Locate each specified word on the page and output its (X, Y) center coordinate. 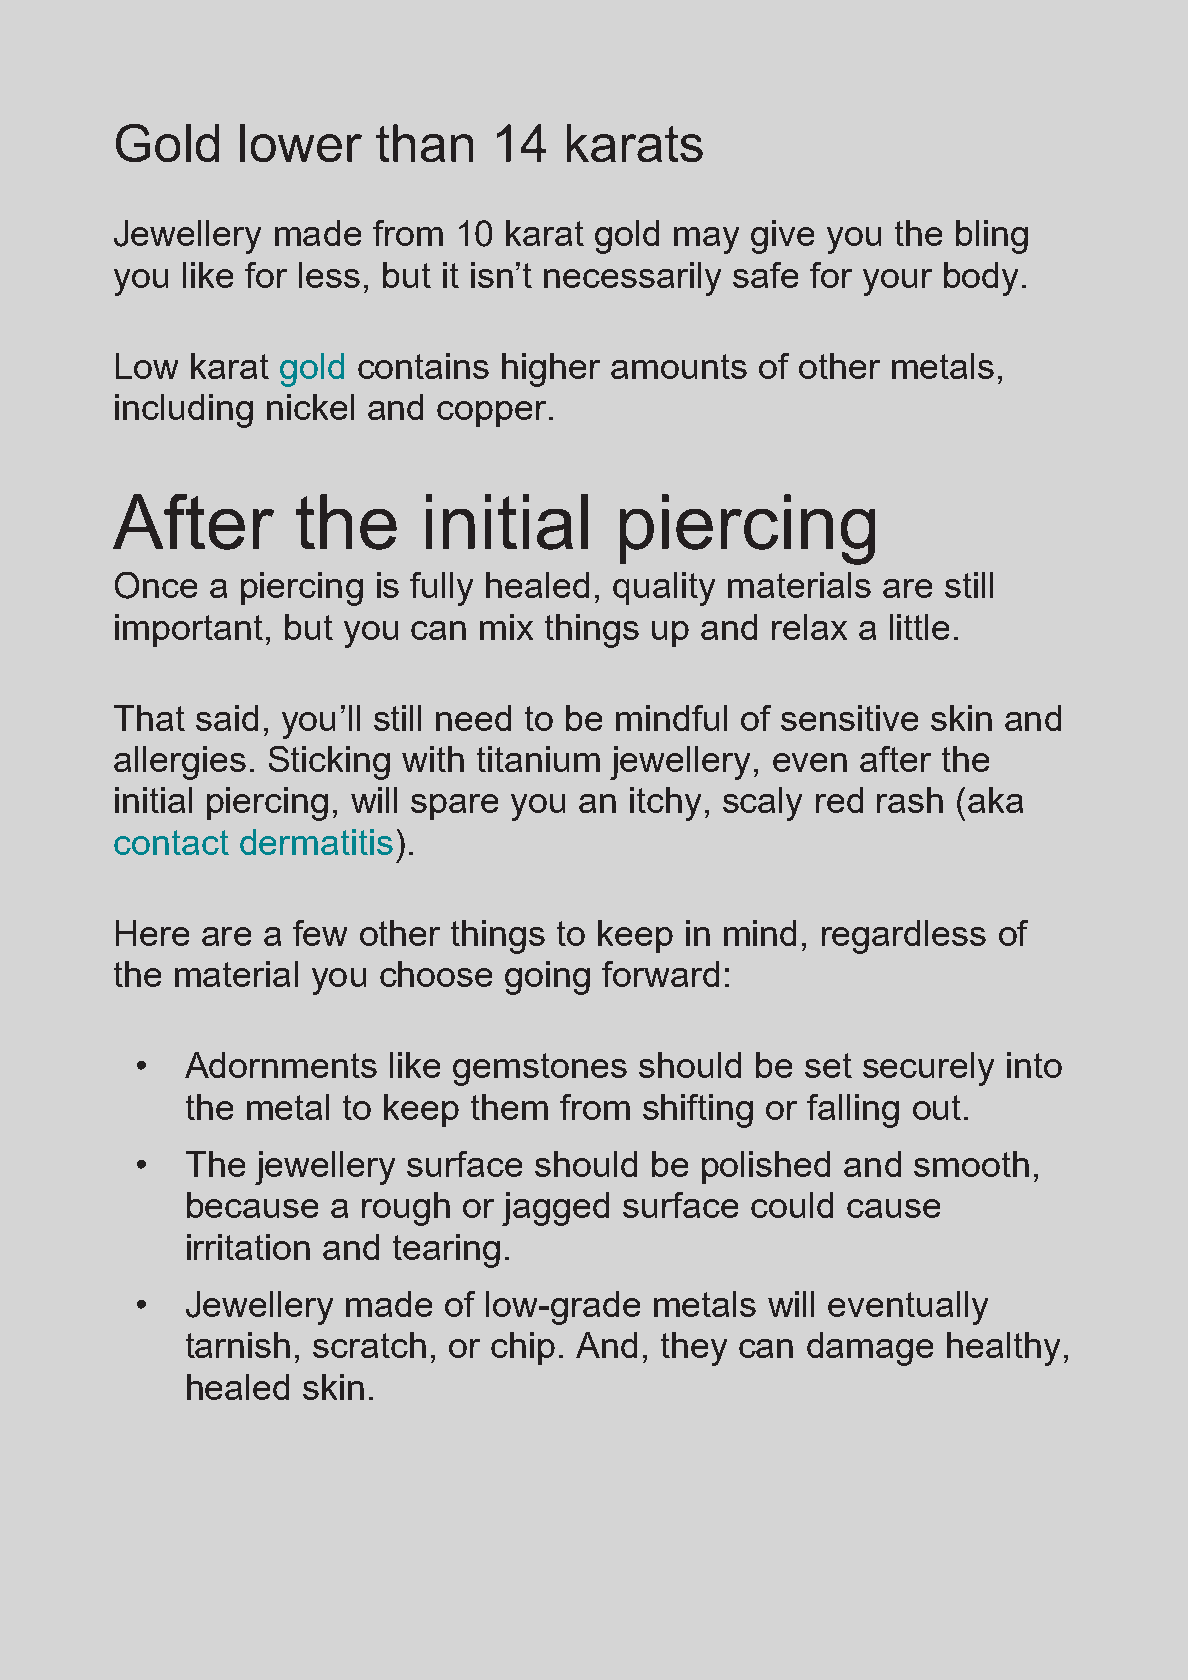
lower (301, 143)
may (706, 240)
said (227, 718)
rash (910, 800)
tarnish (238, 1345)
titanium (538, 759)
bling (992, 237)
